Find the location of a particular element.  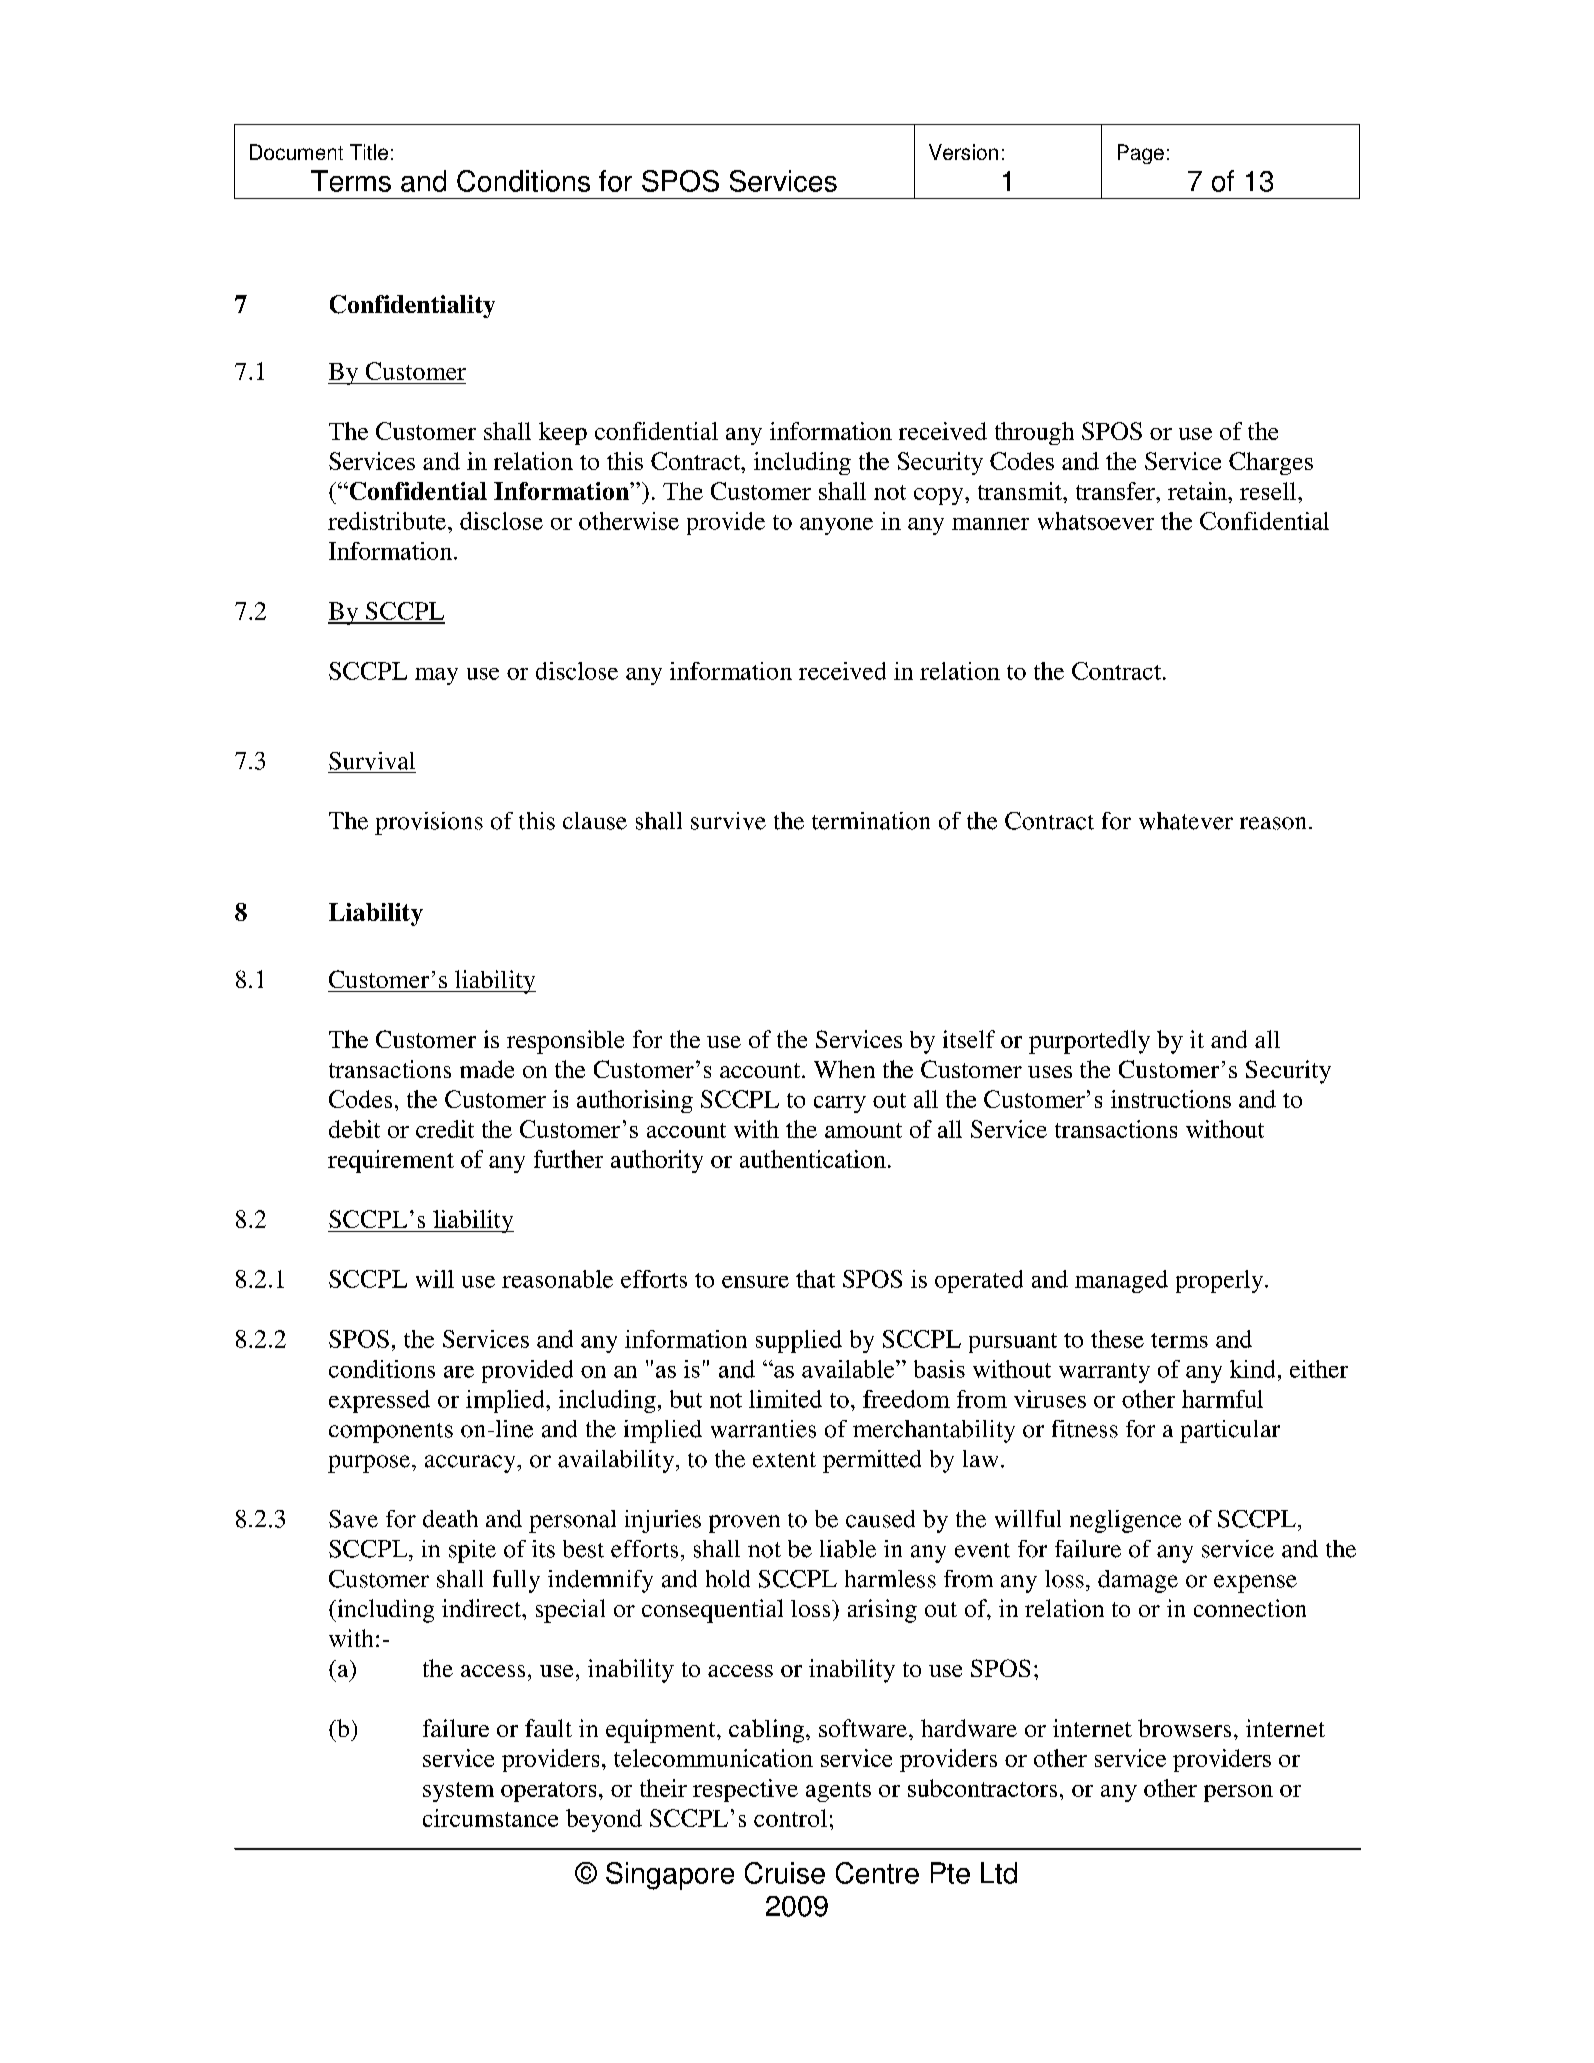

When is located at coordinates (844, 1069).
